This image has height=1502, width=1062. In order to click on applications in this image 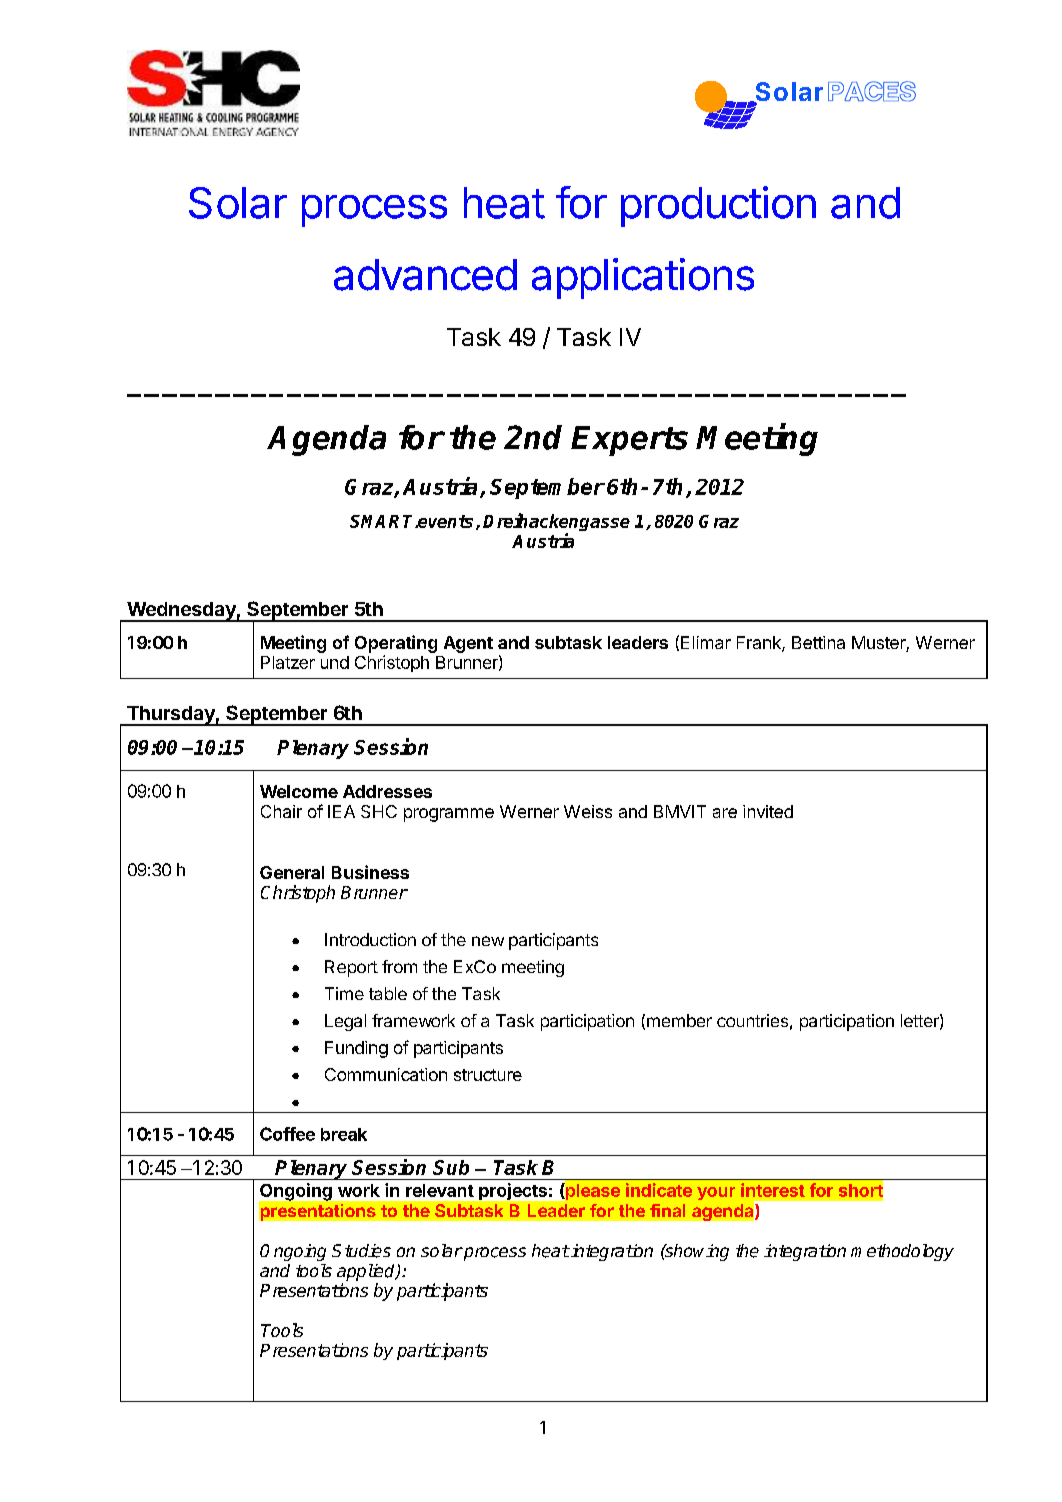, I will do `click(643, 278)`.
